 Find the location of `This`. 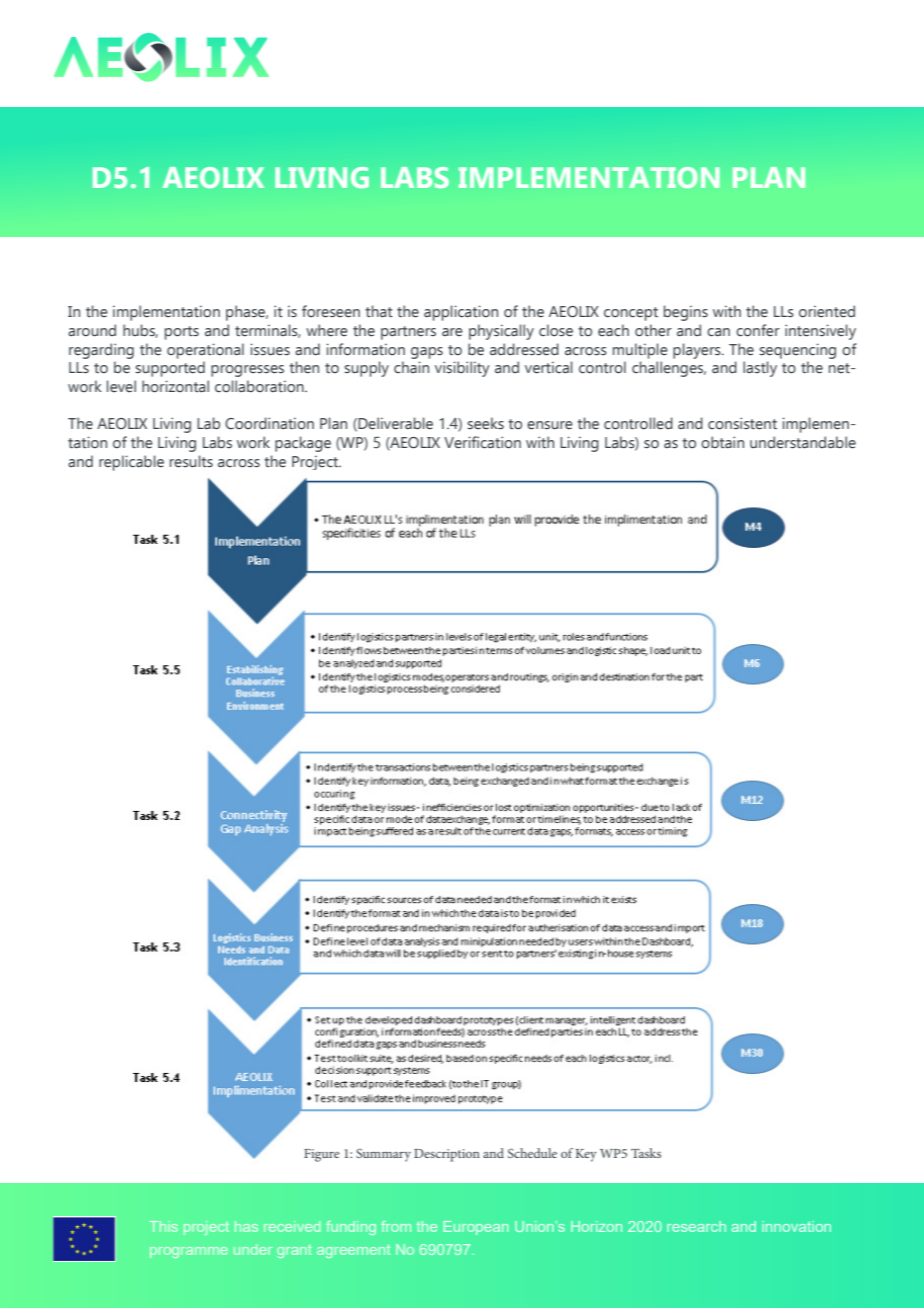

This is located at coordinates (163, 1226).
